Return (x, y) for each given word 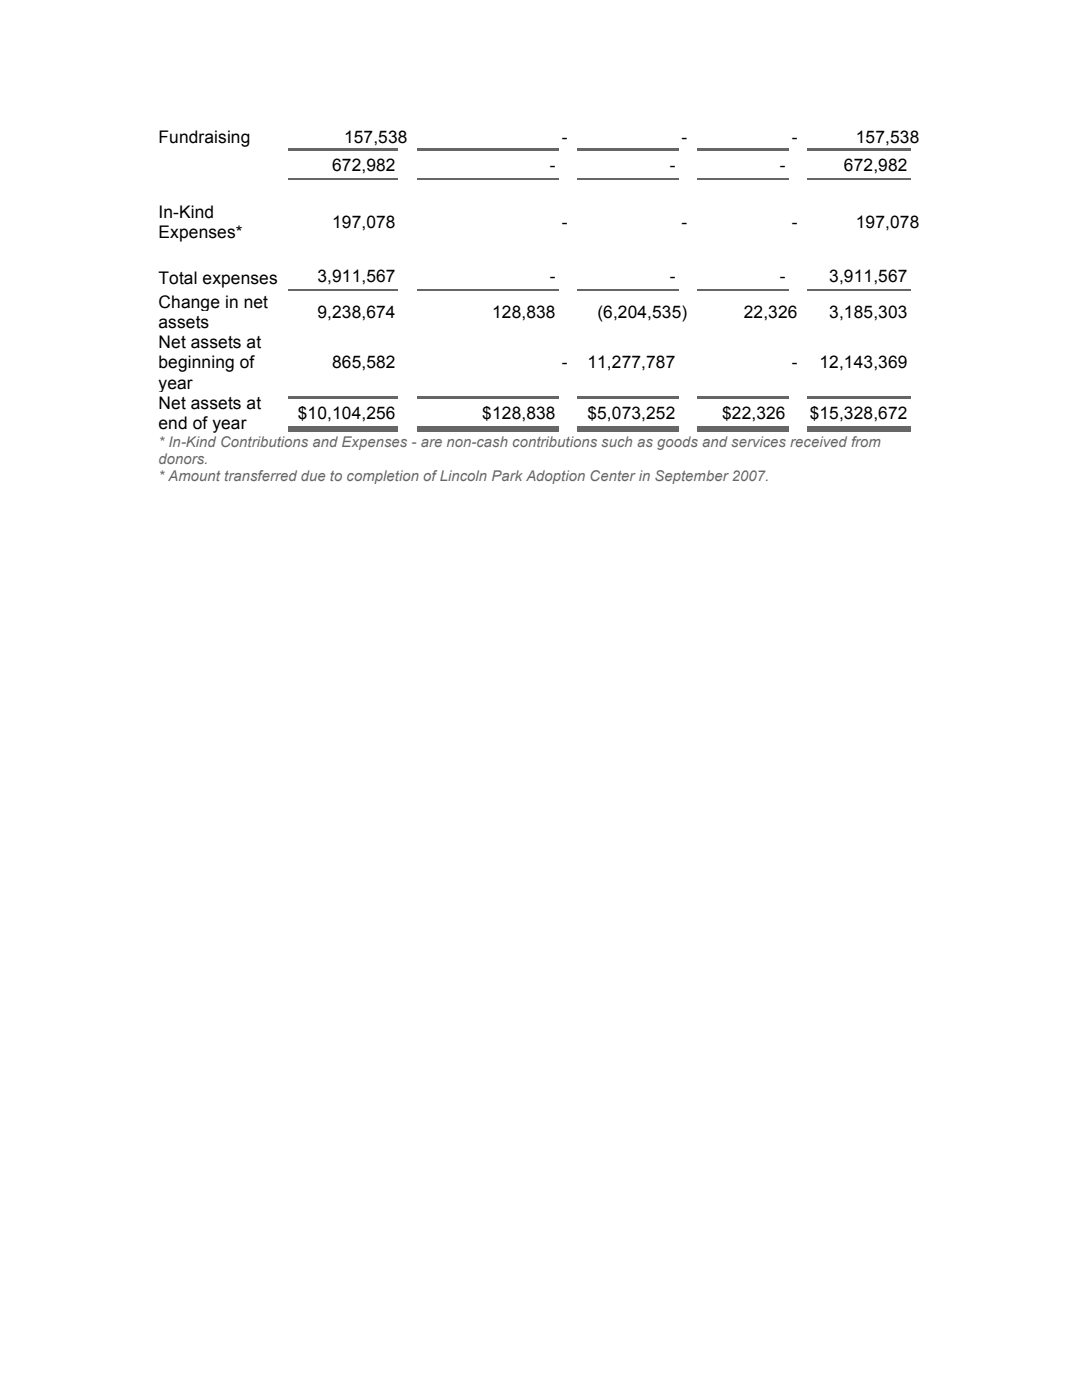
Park (507, 475)
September (692, 477)
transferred (261, 475)
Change (189, 303)
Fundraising (204, 138)
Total (177, 278)
